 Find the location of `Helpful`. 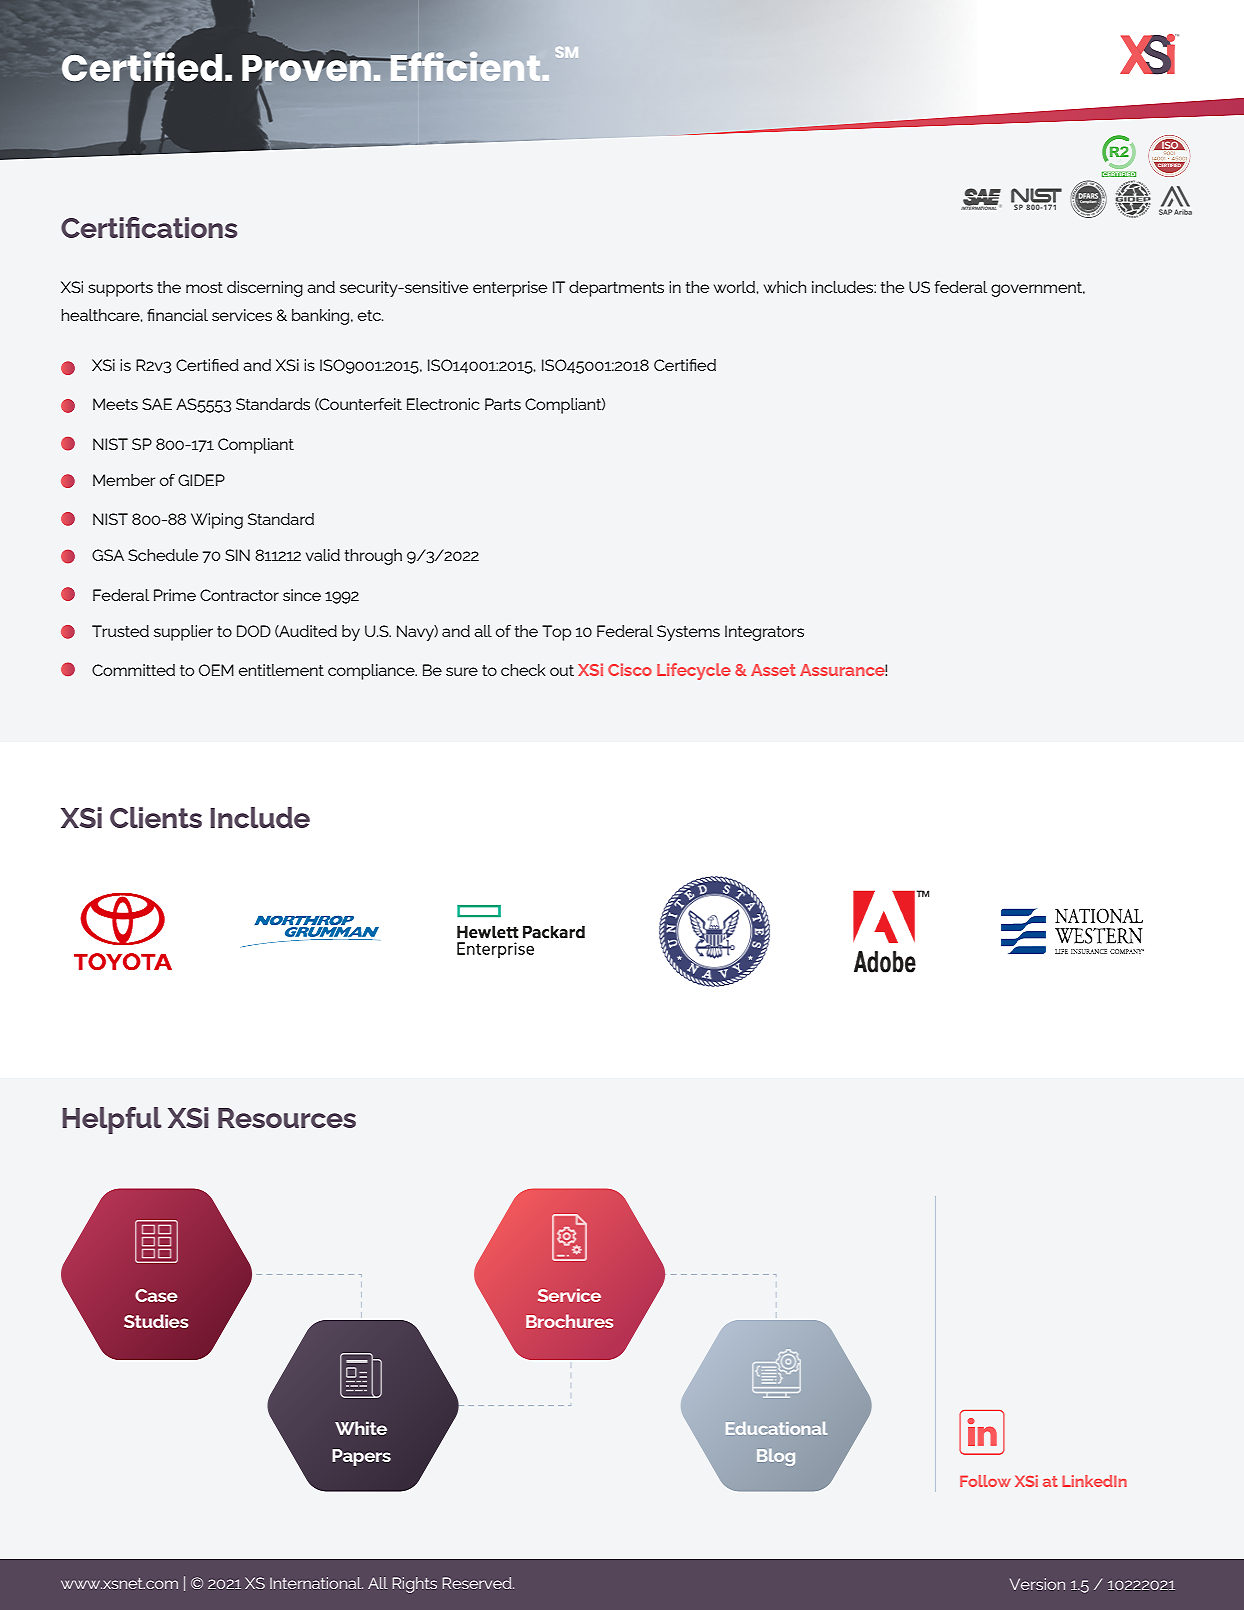

Helpful is located at coordinates (112, 1120).
